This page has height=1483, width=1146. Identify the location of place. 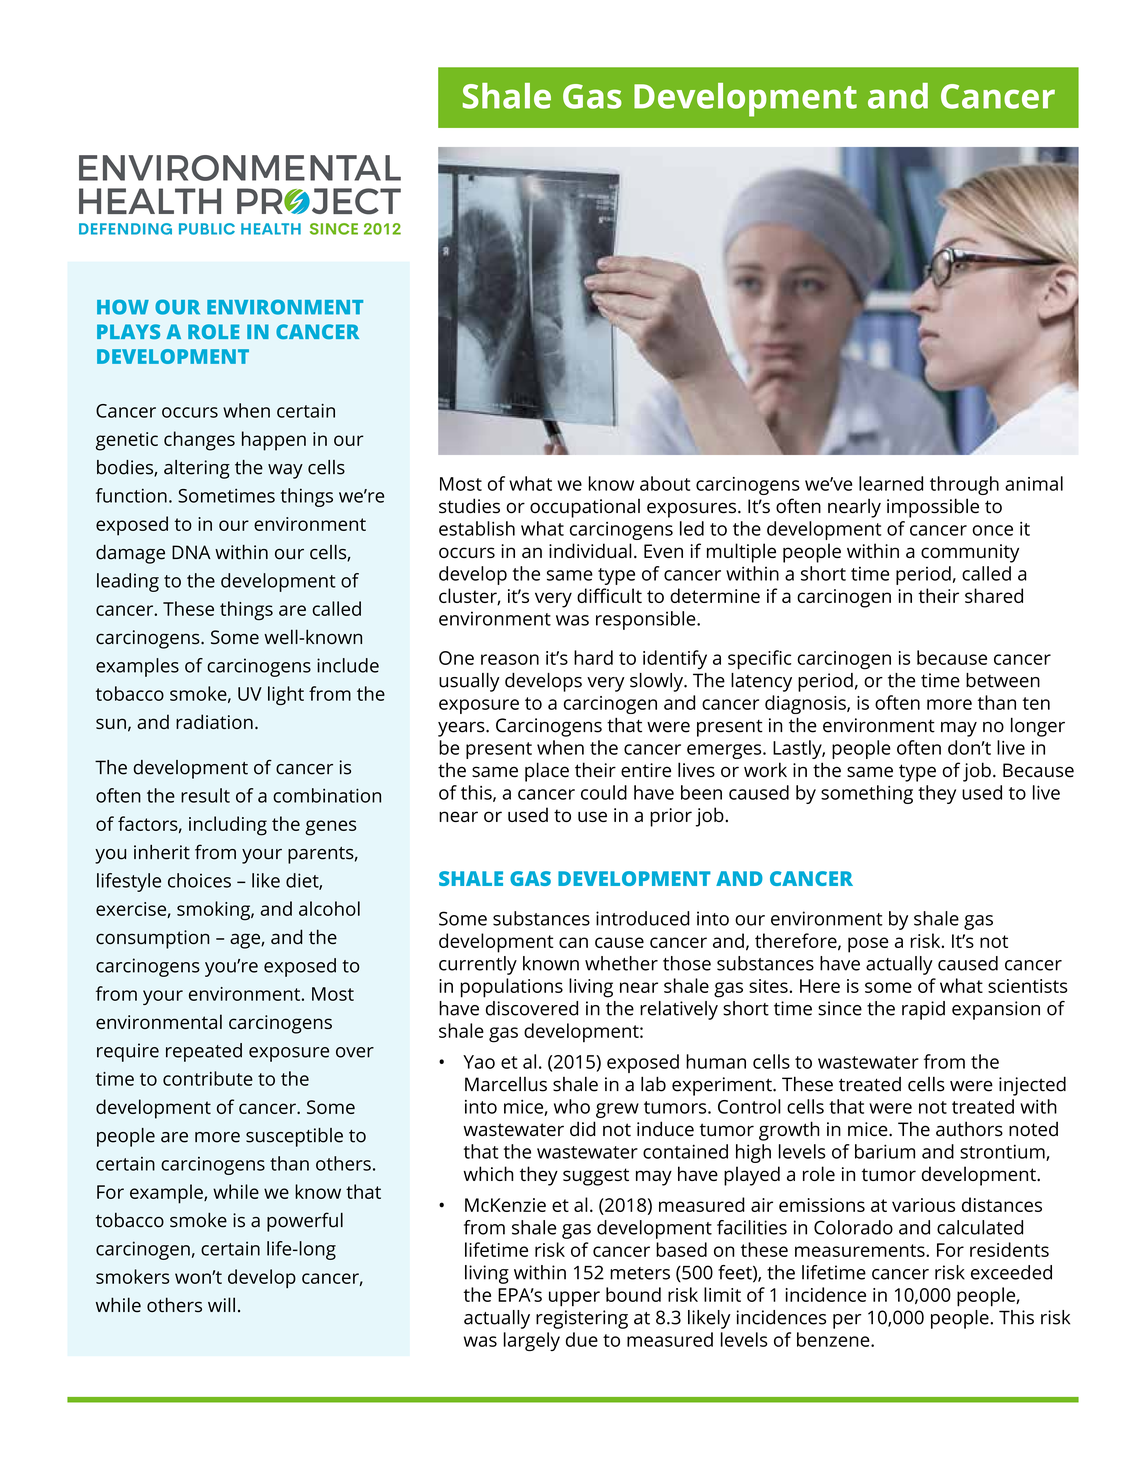
(547, 772).
